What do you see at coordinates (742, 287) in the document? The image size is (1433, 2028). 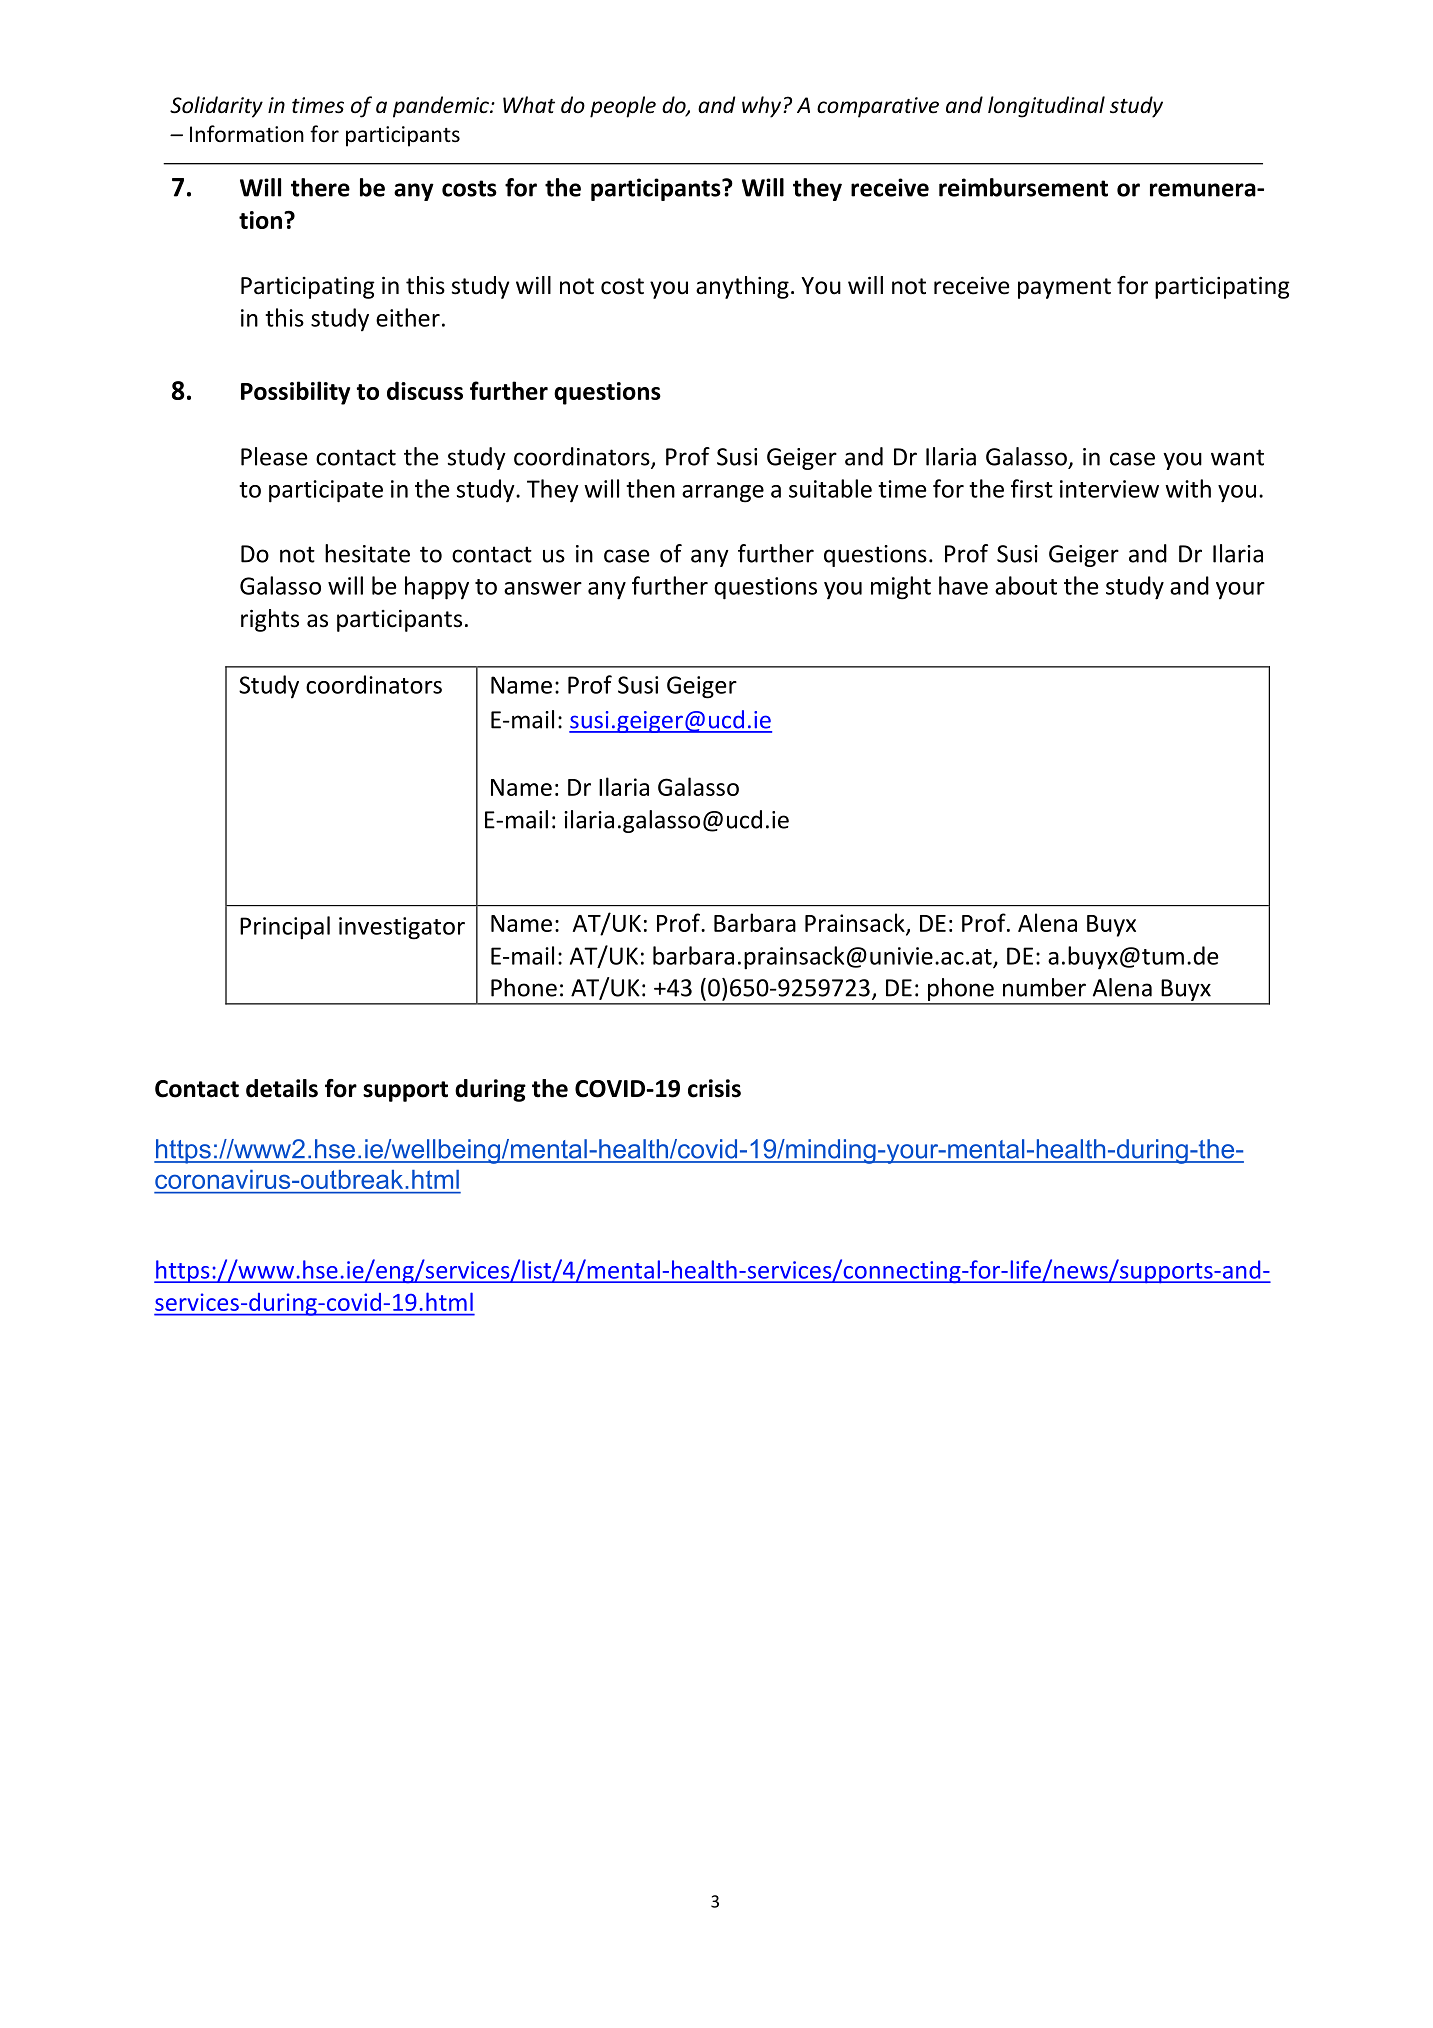 I see `anything` at bounding box center [742, 287].
